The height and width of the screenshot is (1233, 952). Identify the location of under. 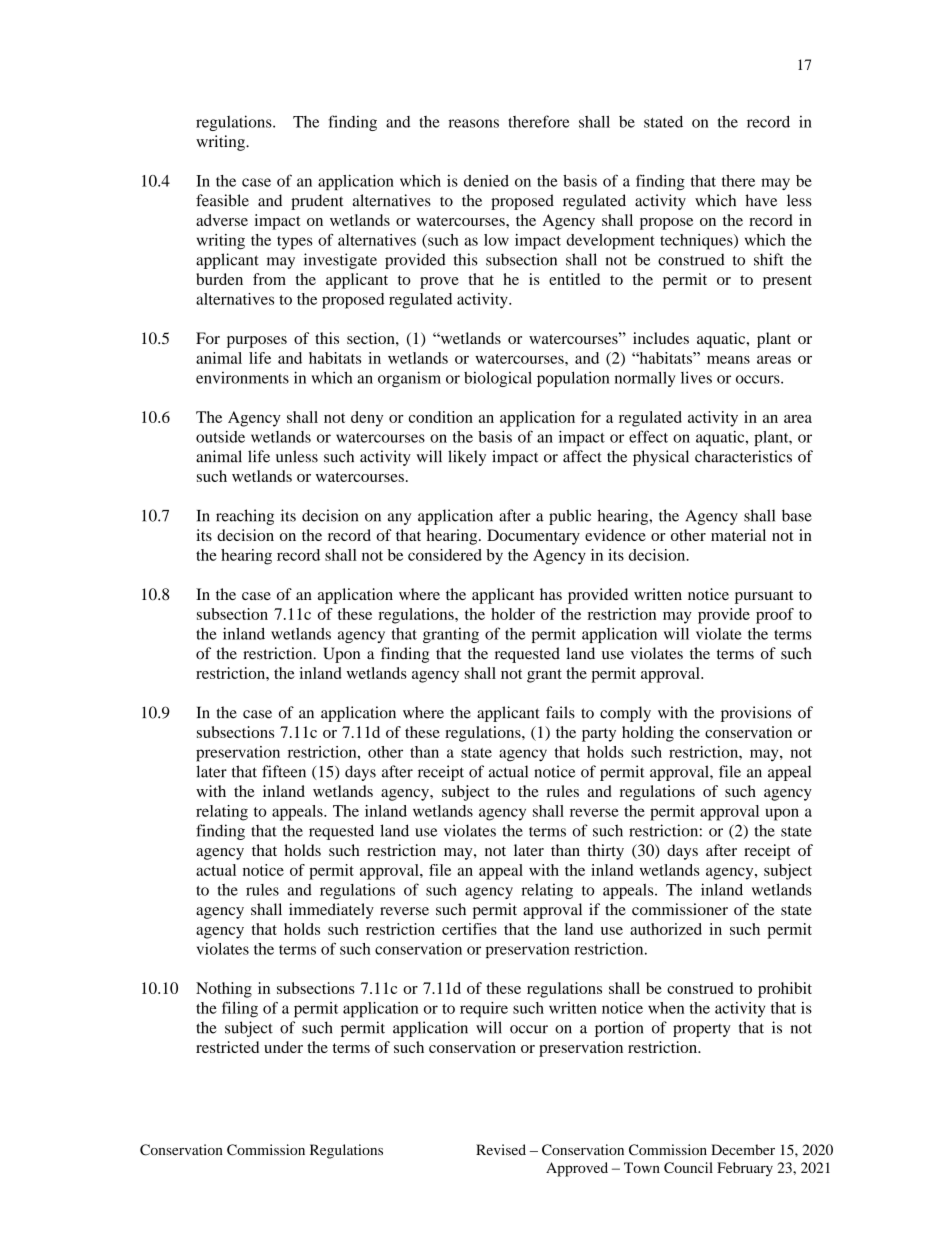
(283, 1047).
